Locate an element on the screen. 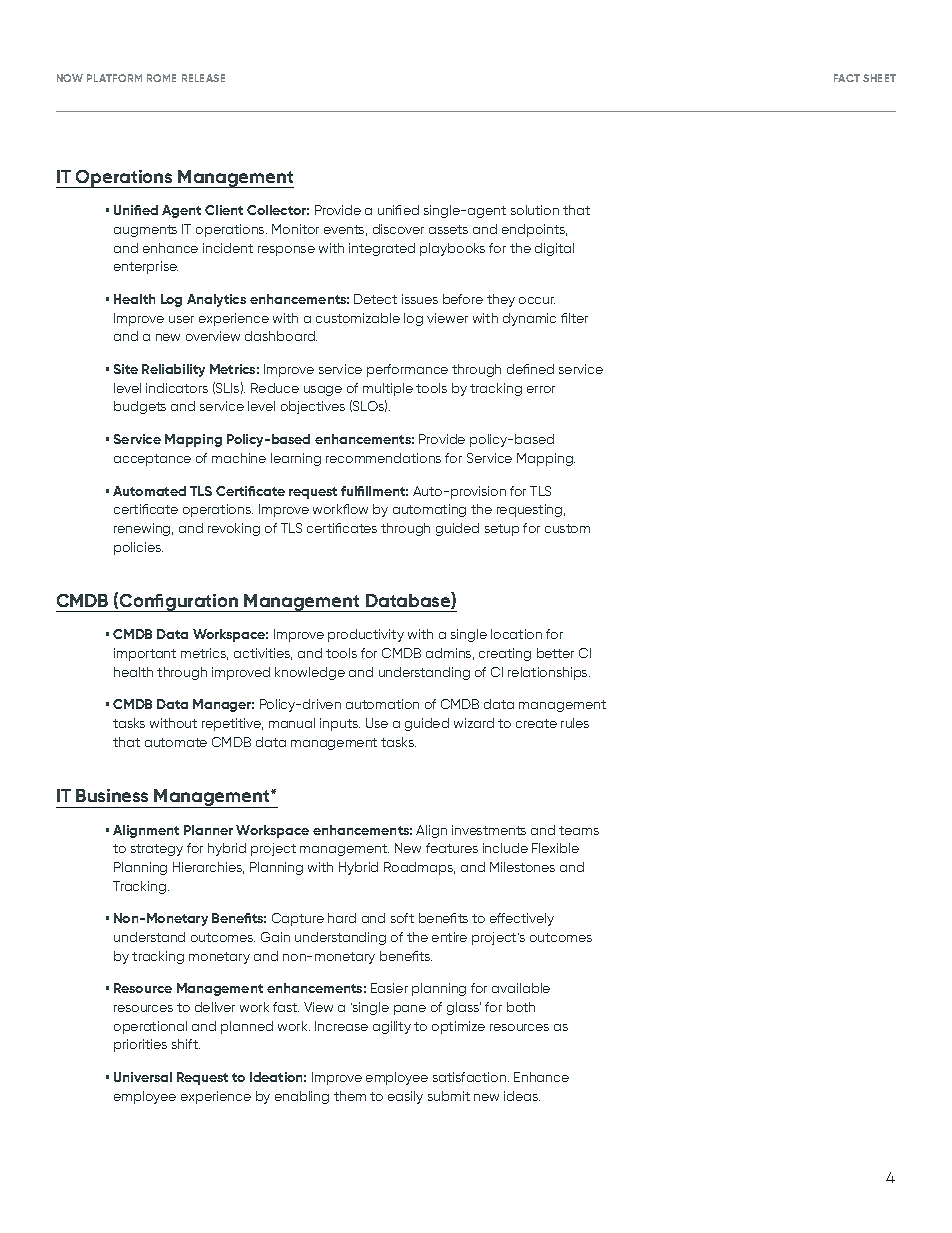 This screenshot has height=1233, width=952. both is located at coordinates (521, 1007).
